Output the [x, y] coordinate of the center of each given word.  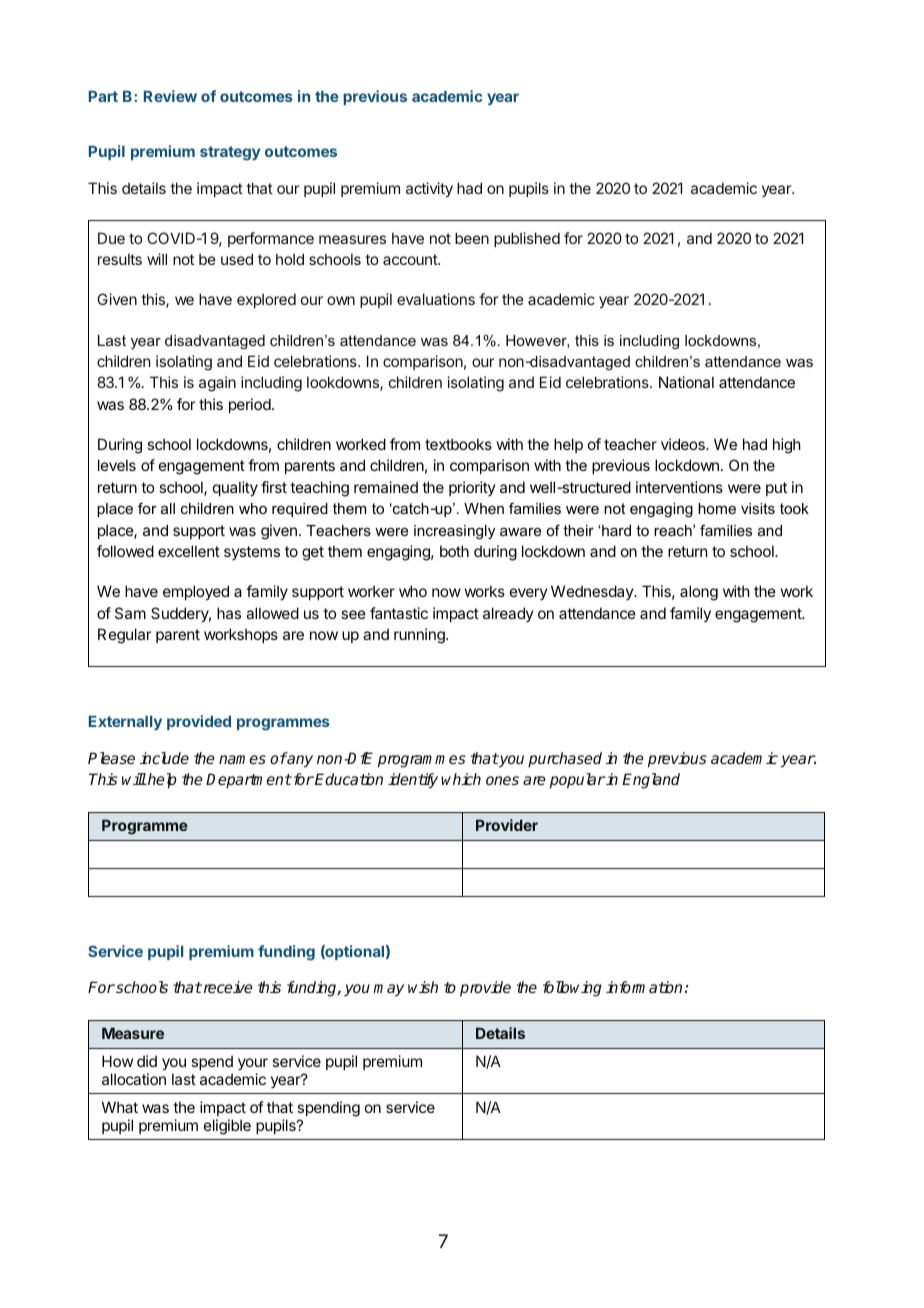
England [651, 781]
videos [684, 444]
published [527, 239]
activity [429, 189]
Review [170, 96]
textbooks [458, 444]
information [644, 987]
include [164, 758]
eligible [227, 1127]
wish [423, 987]
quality [235, 488]
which [461, 779]
